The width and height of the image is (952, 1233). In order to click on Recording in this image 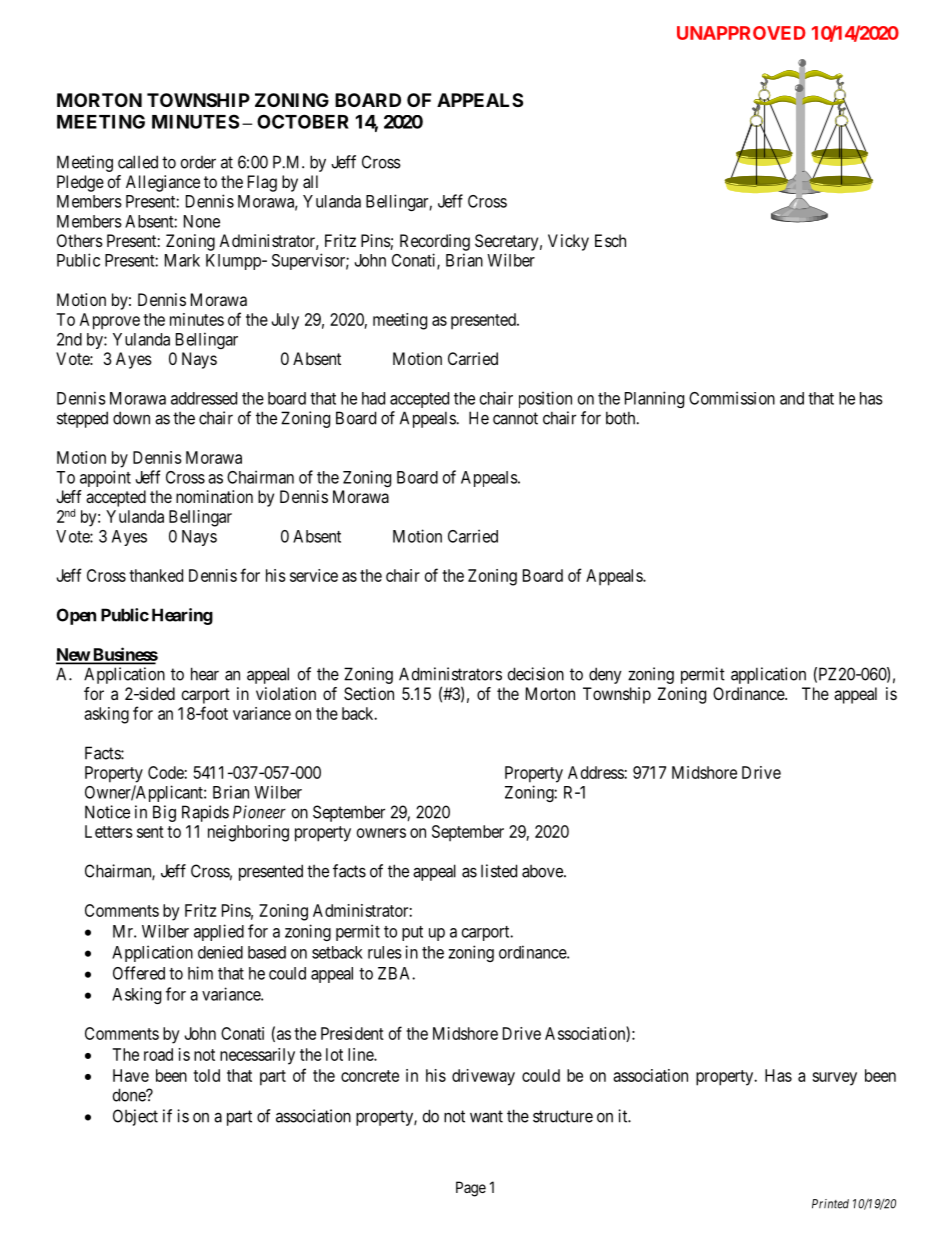, I will do `click(435, 242)`.
